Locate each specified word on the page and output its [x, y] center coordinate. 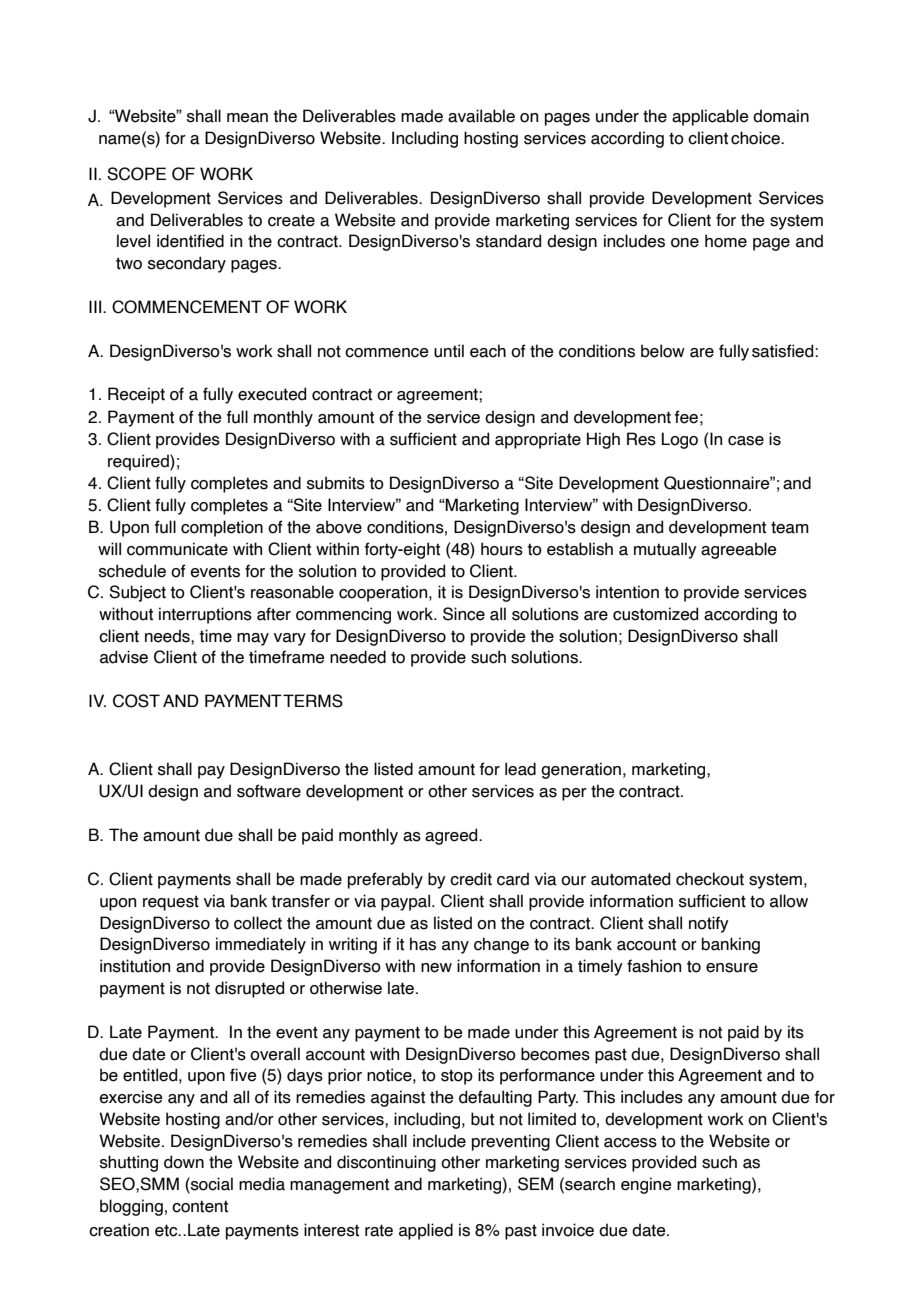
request [171, 903]
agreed [452, 836]
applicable [710, 117]
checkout [710, 879]
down [184, 1162]
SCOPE [136, 174]
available [481, 116]
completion [222, 528]
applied [426, 1231]
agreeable [739, 550]
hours [502, 549]
